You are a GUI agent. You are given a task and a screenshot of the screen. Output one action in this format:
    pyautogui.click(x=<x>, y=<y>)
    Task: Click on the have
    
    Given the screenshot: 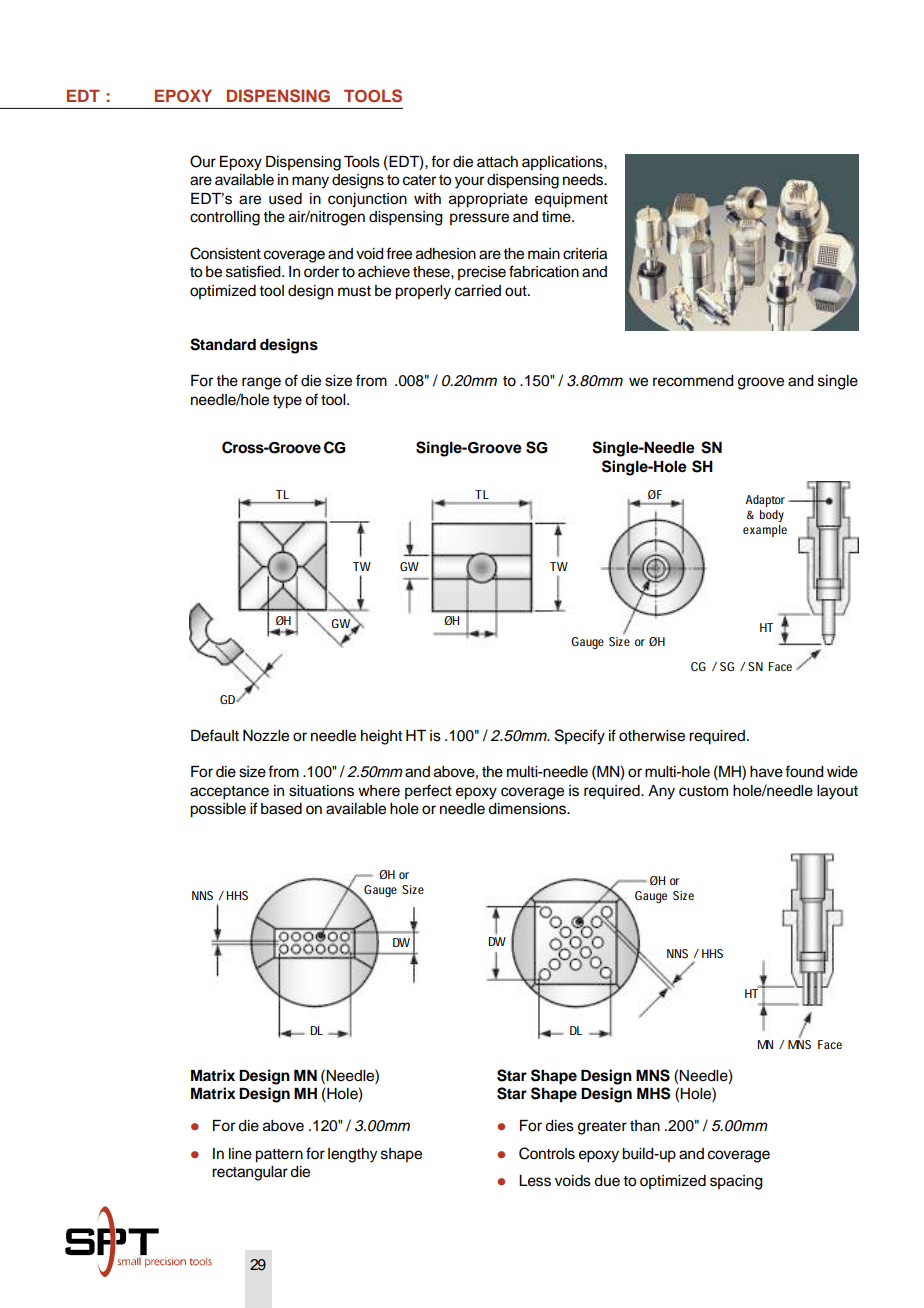 What is the action you would take?
    pyautogui.click(x=766, y=772)
